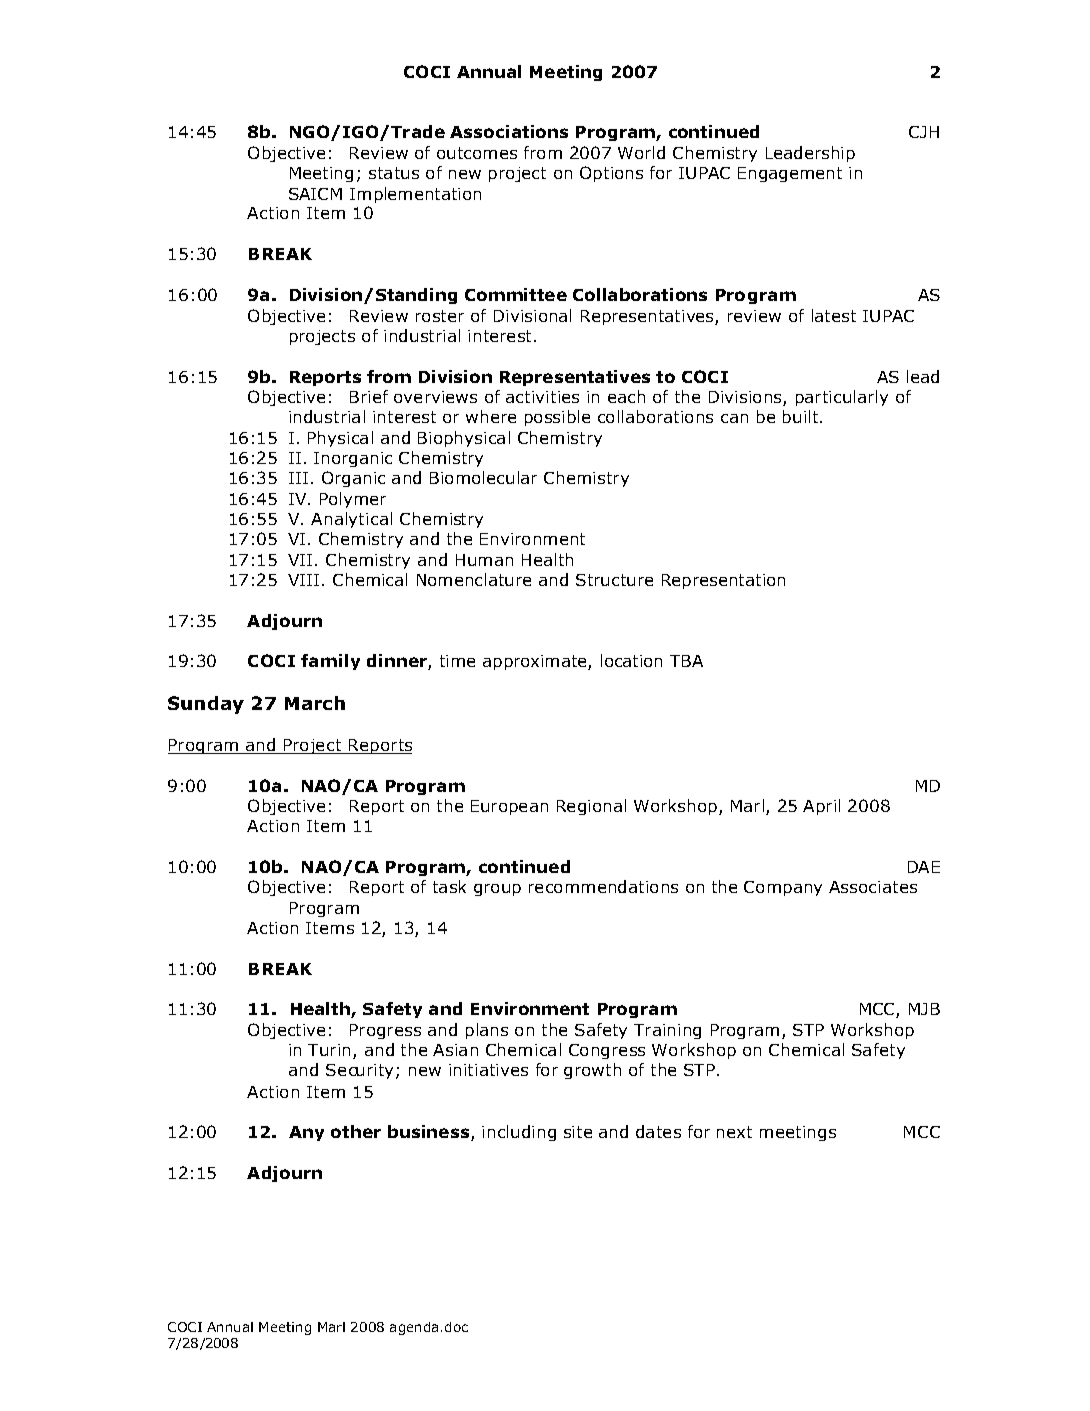  I want to click on Regional, so click(591, 807).
